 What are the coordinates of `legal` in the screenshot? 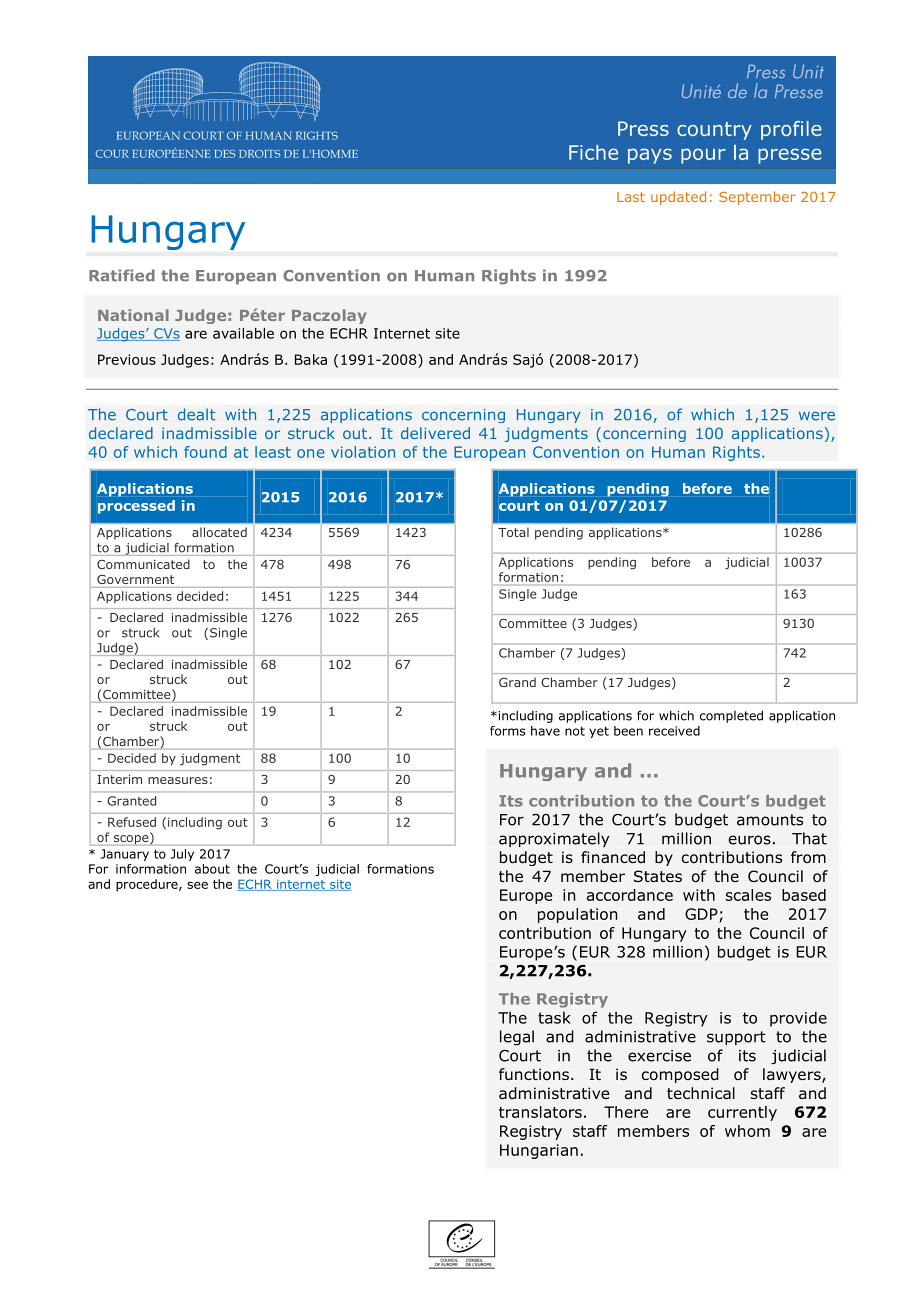 It's located at (517, 1038).
